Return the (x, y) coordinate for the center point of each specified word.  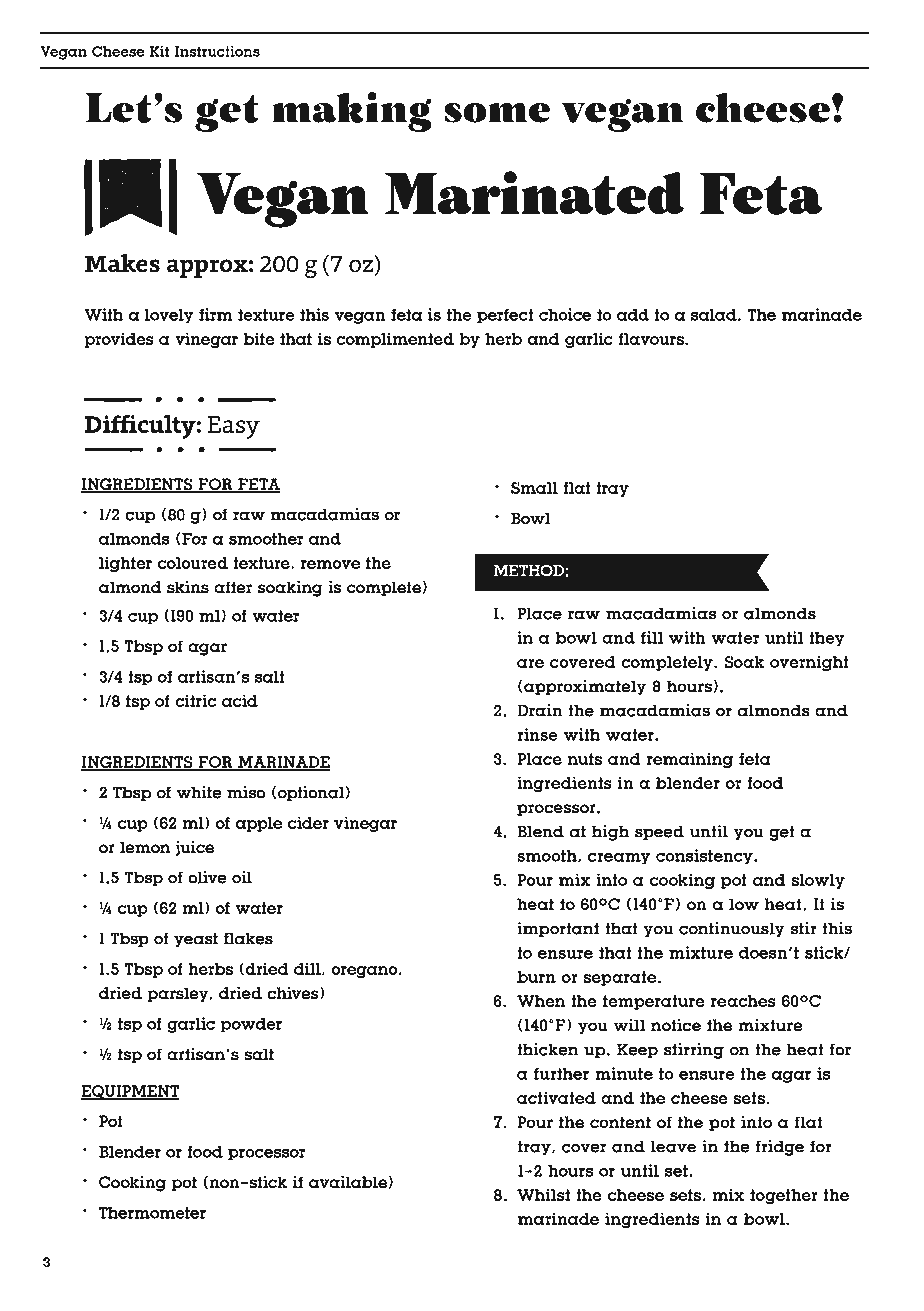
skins (188, 587)
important (558, 929)
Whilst (543, 1194)
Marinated (534, 193)
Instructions (217, 51)
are (530, 663)
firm (216, 314)
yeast (196, 940)
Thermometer (152, 1213)
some (497, 112)
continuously (732, 929)
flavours (652, 339)
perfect (505, 316)
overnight (809, 663)
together (784, 1197)
